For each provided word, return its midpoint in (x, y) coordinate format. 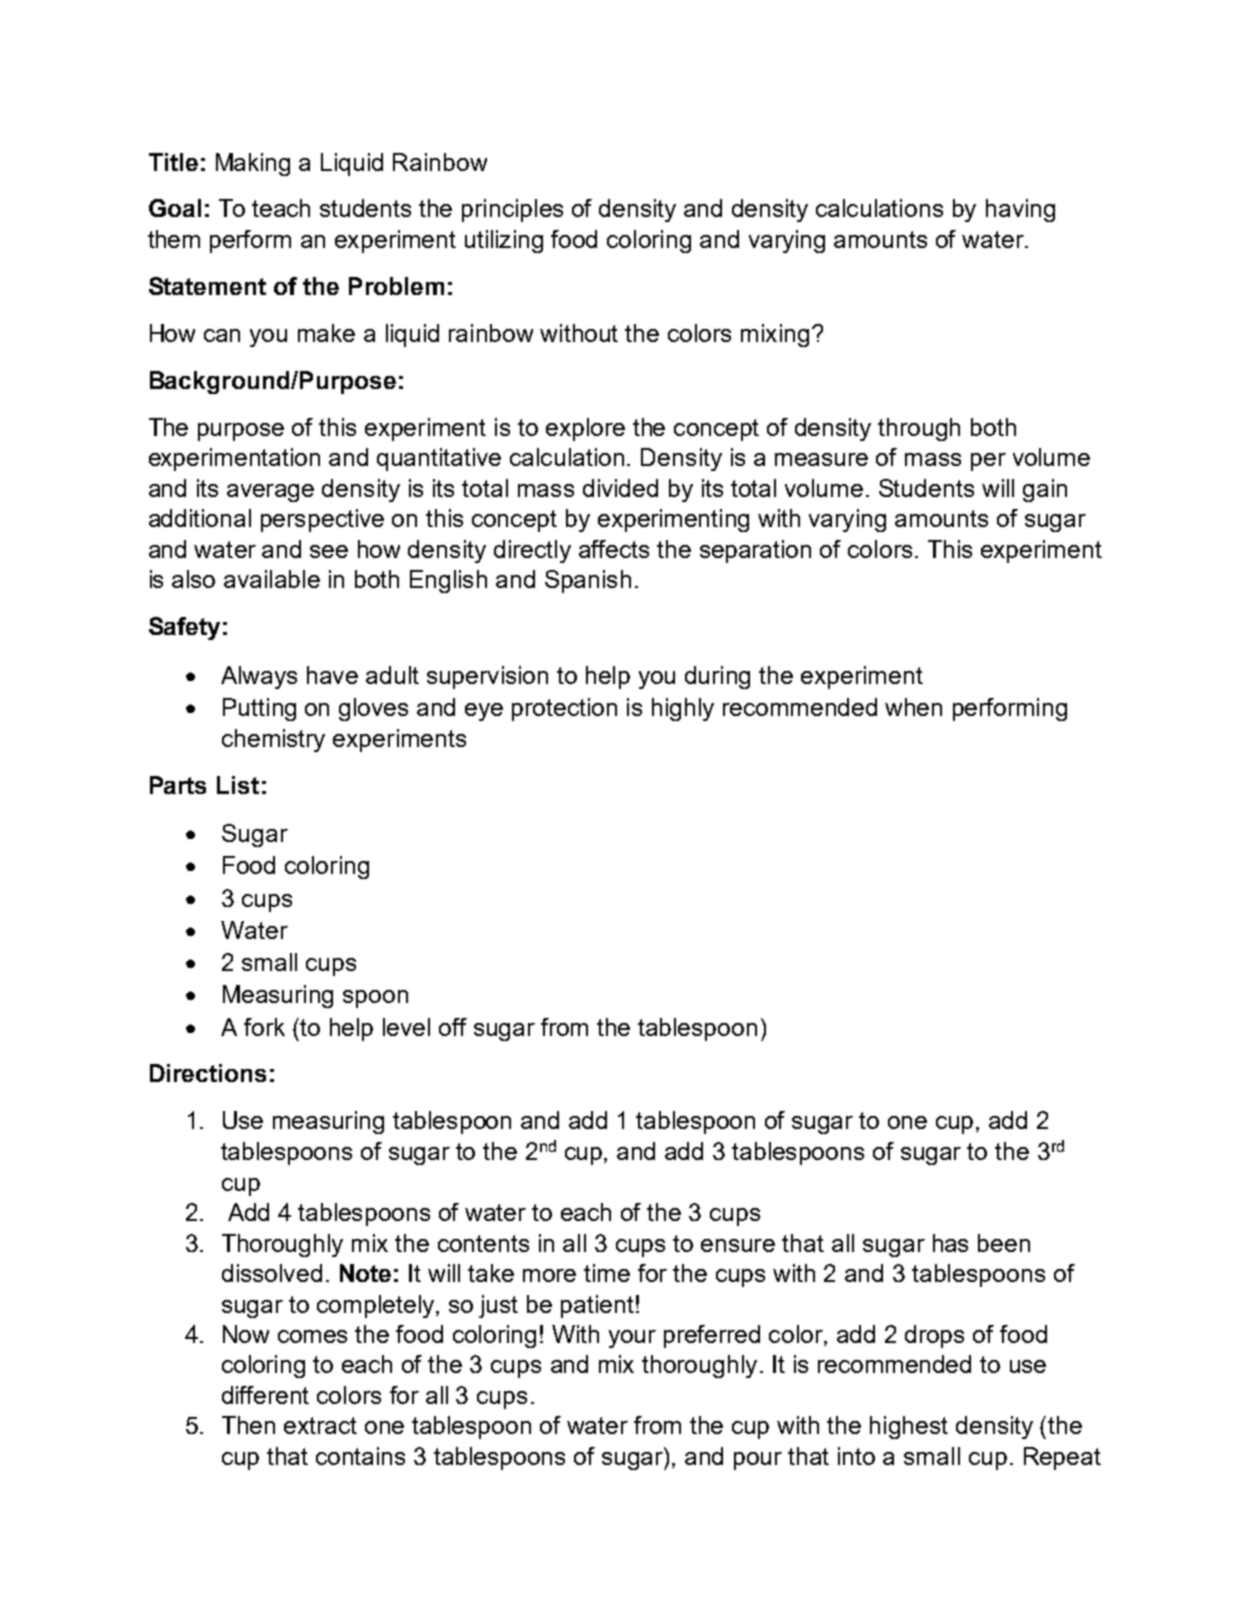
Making (253, 164)
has (950, 1243)
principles (512, 210)
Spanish (588, 581)
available (272, 579)
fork (264, 1027)
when (913, 707)
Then (248, 1425)
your (632, 1339)
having (1020, 210)
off (453, 1027)
